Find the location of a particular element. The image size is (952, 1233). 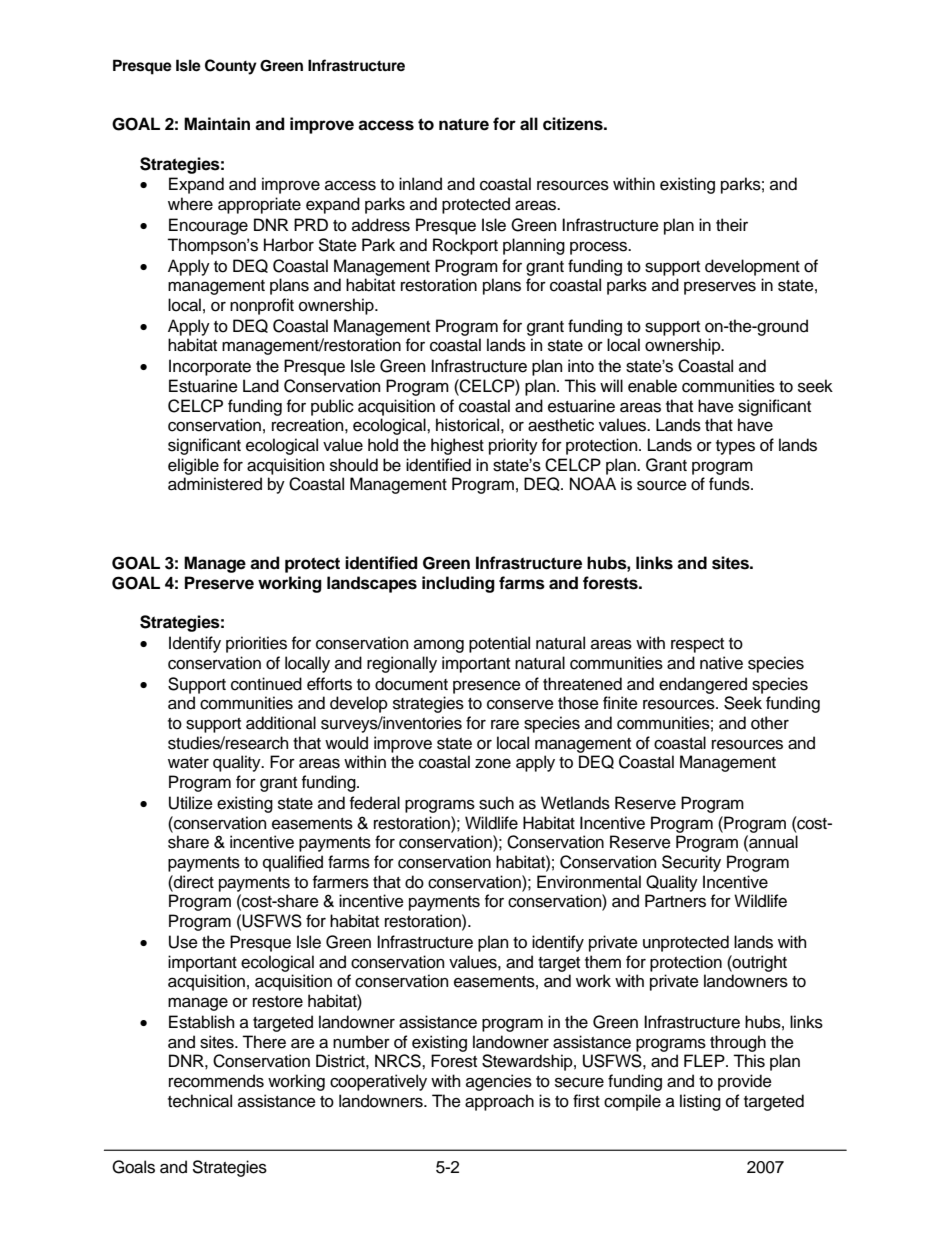

There is located at coordinates (264, 1042).
